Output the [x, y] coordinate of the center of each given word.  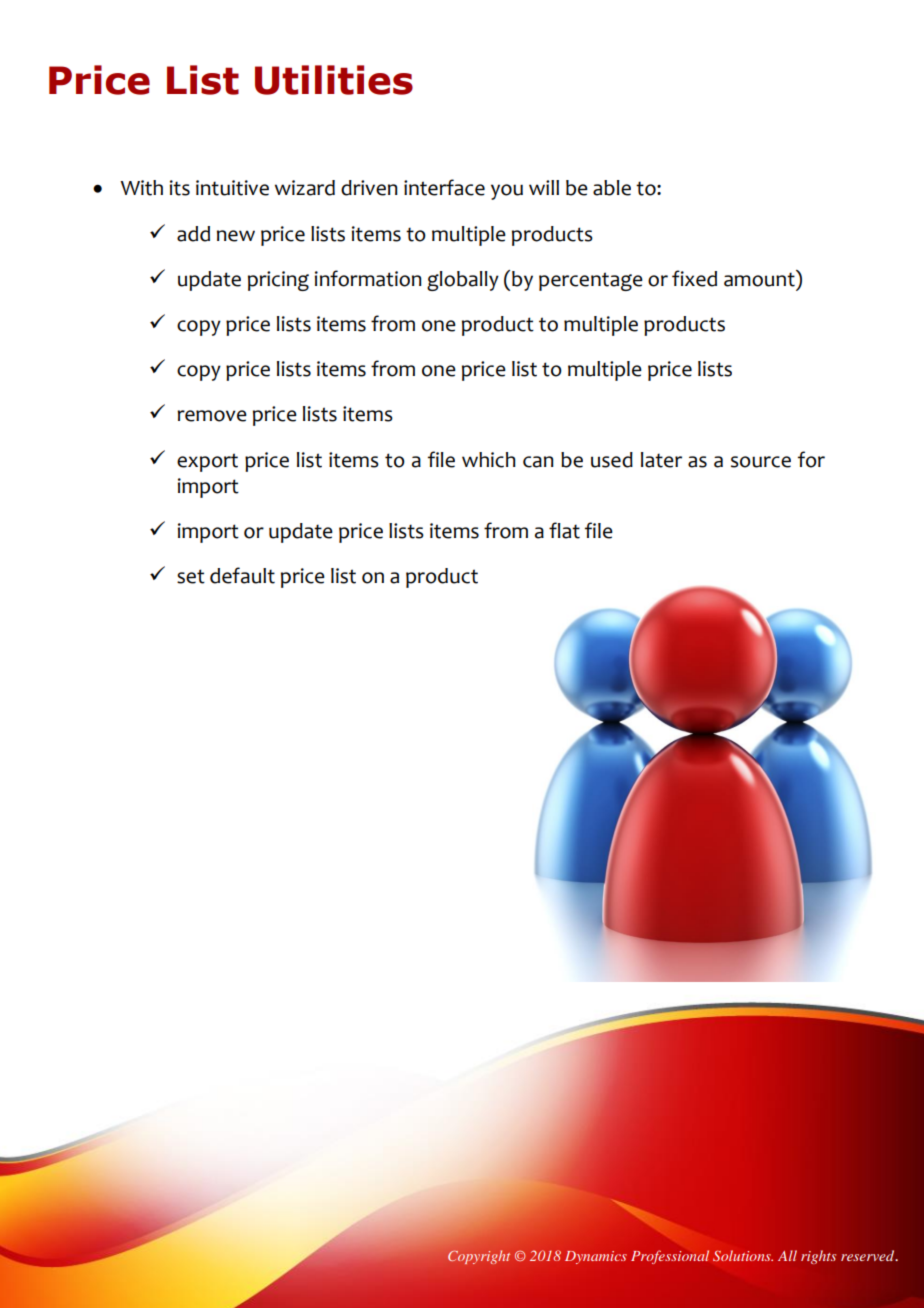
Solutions [743, 1256]
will [544, 187]
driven [369, 188]
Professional [670, 1257]
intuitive [232, 188]
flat [564, 530]
